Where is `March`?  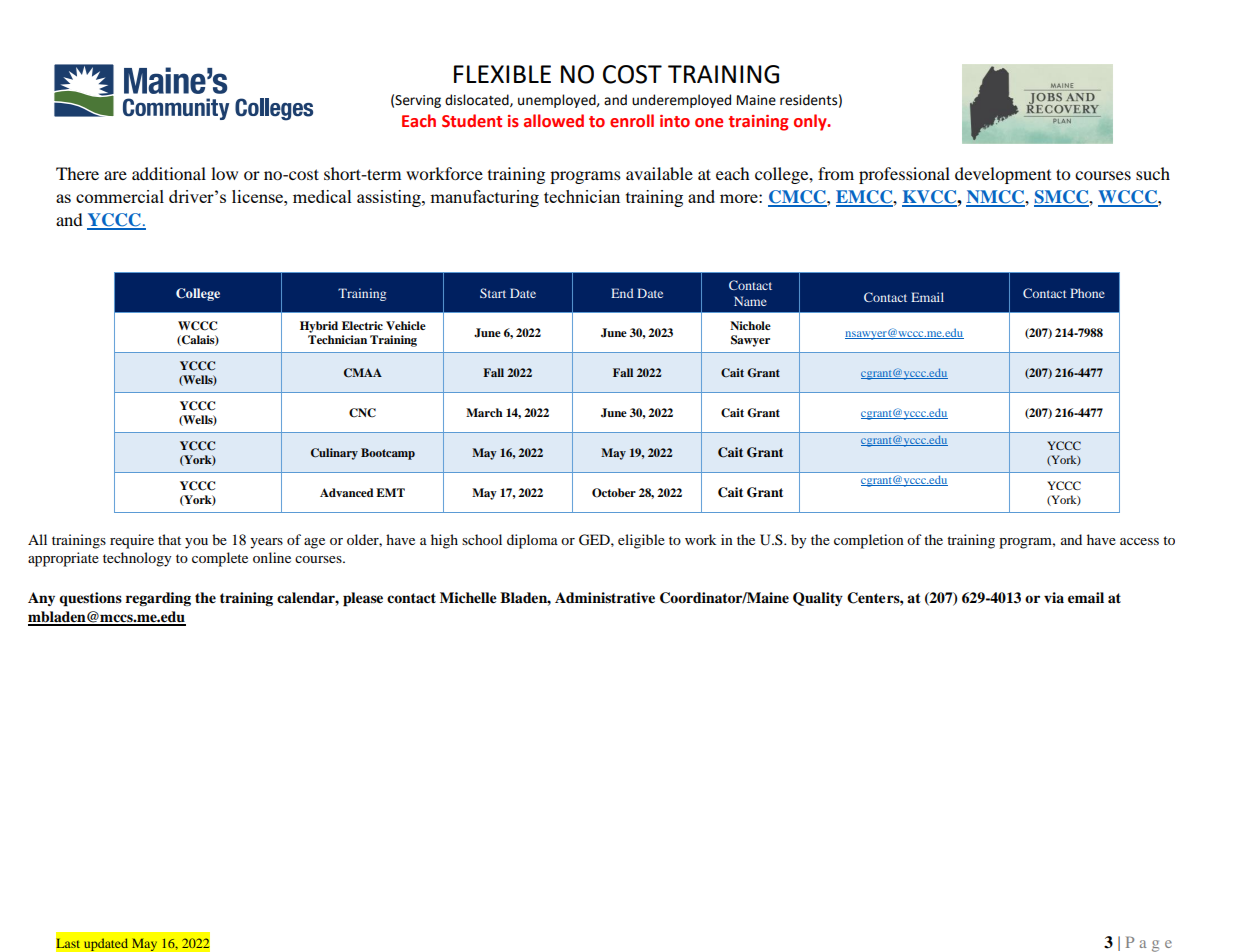 March is located at coordinates (484, 412).
